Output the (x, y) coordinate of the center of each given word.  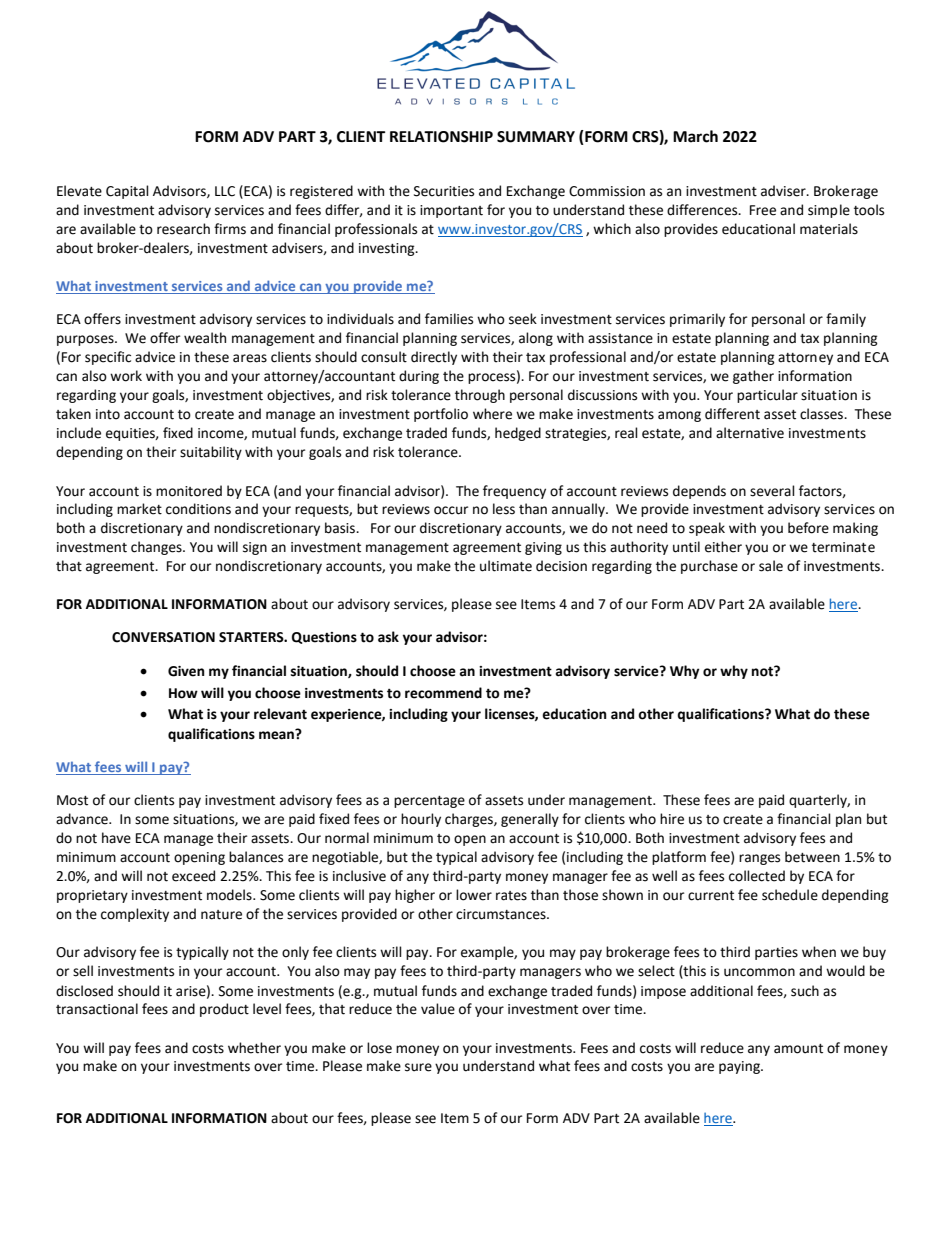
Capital (127, 192)
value (438, 1009)
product (224, 1010)
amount (798, 1049)
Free (763, 210)
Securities (444, 191)
